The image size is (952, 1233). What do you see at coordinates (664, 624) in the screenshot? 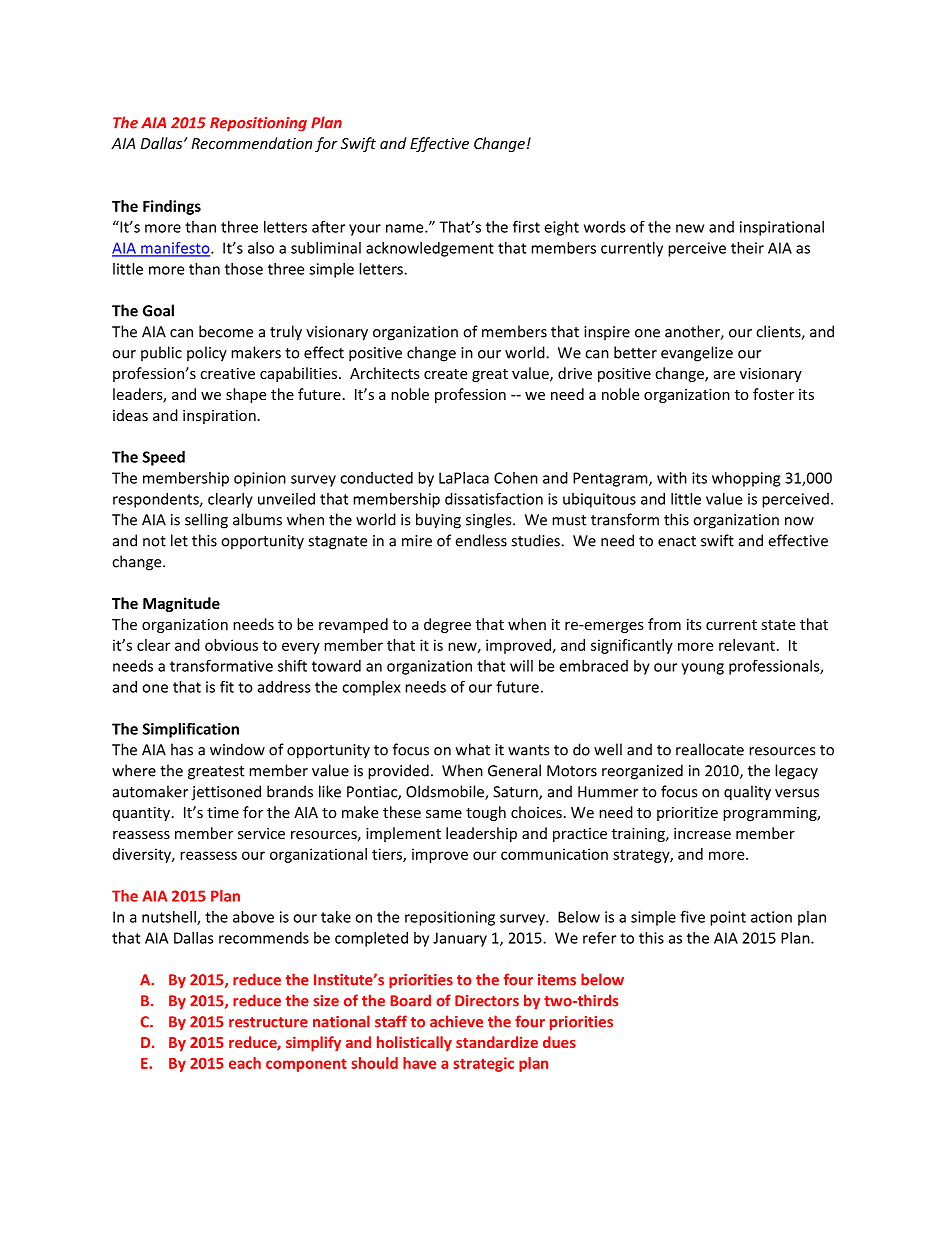
I see `from` at bounding box center [664, 624].
